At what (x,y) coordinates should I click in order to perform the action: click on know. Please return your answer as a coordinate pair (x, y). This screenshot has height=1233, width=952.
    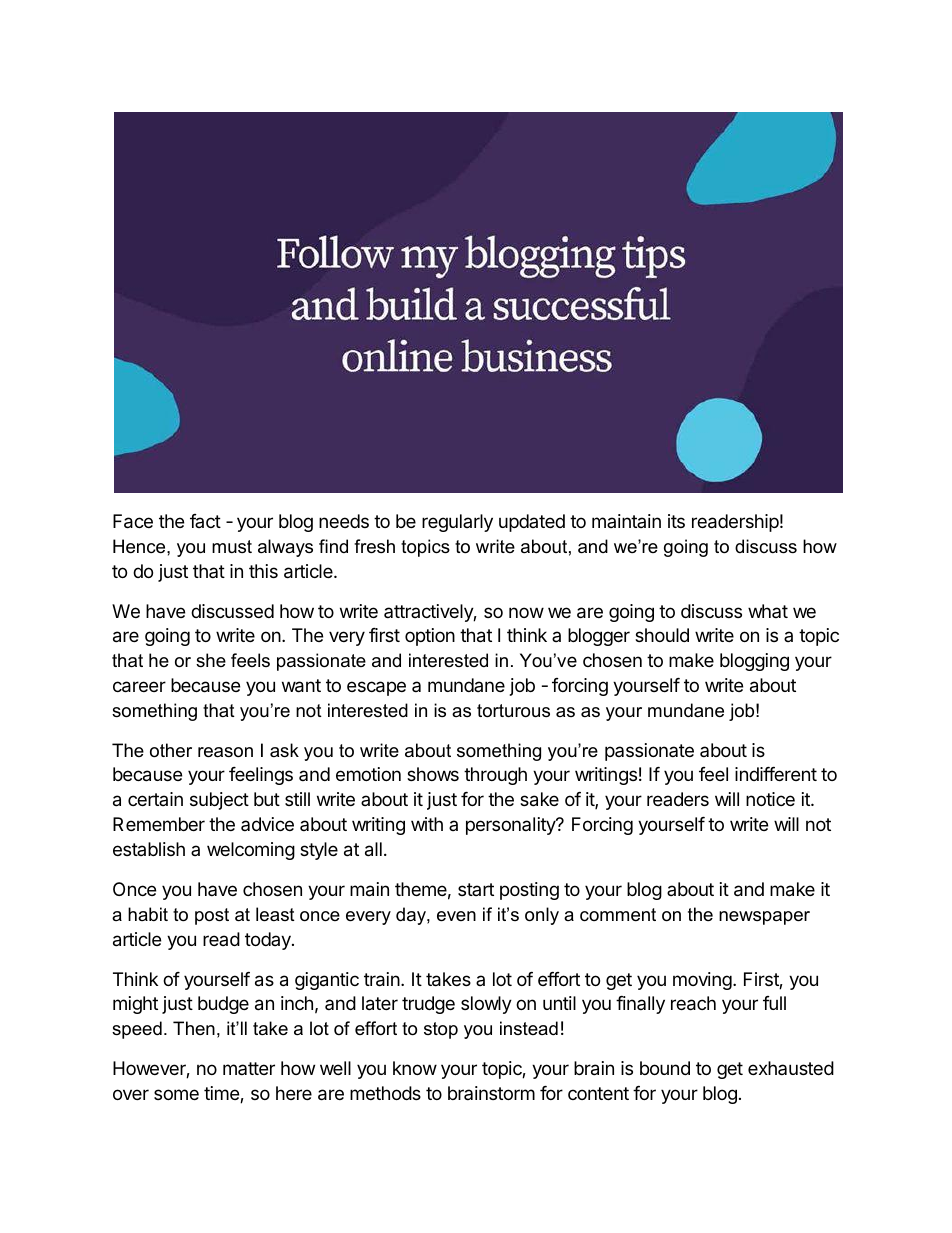
    Looking at the image, I should click on (415, 1068).
